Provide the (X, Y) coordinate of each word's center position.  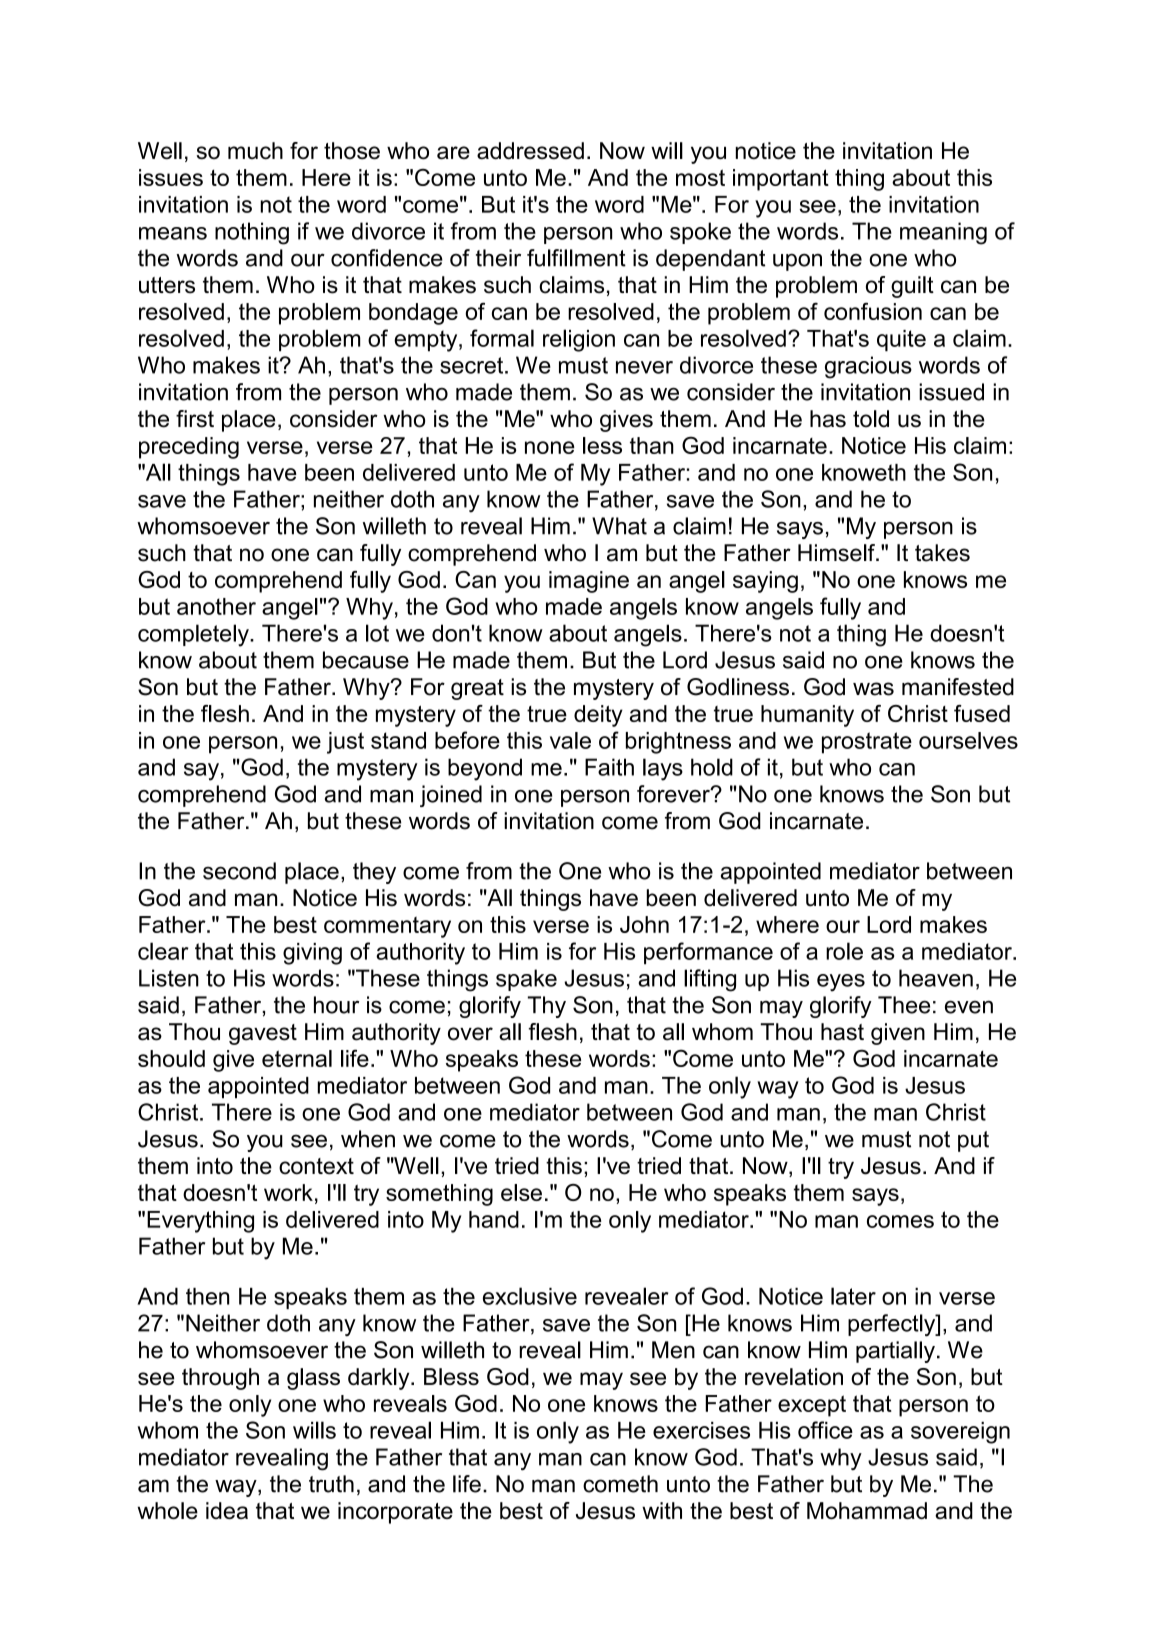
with (662, 1510)
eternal (297, 1058)
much (255, 151)
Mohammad (867, 1510)
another (216, 606)
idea (227, 1510)
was (873, 689)
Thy (547, 1007)
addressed (530, 151)
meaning (943, 233)
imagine (589, 582)
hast (842, 1032)
